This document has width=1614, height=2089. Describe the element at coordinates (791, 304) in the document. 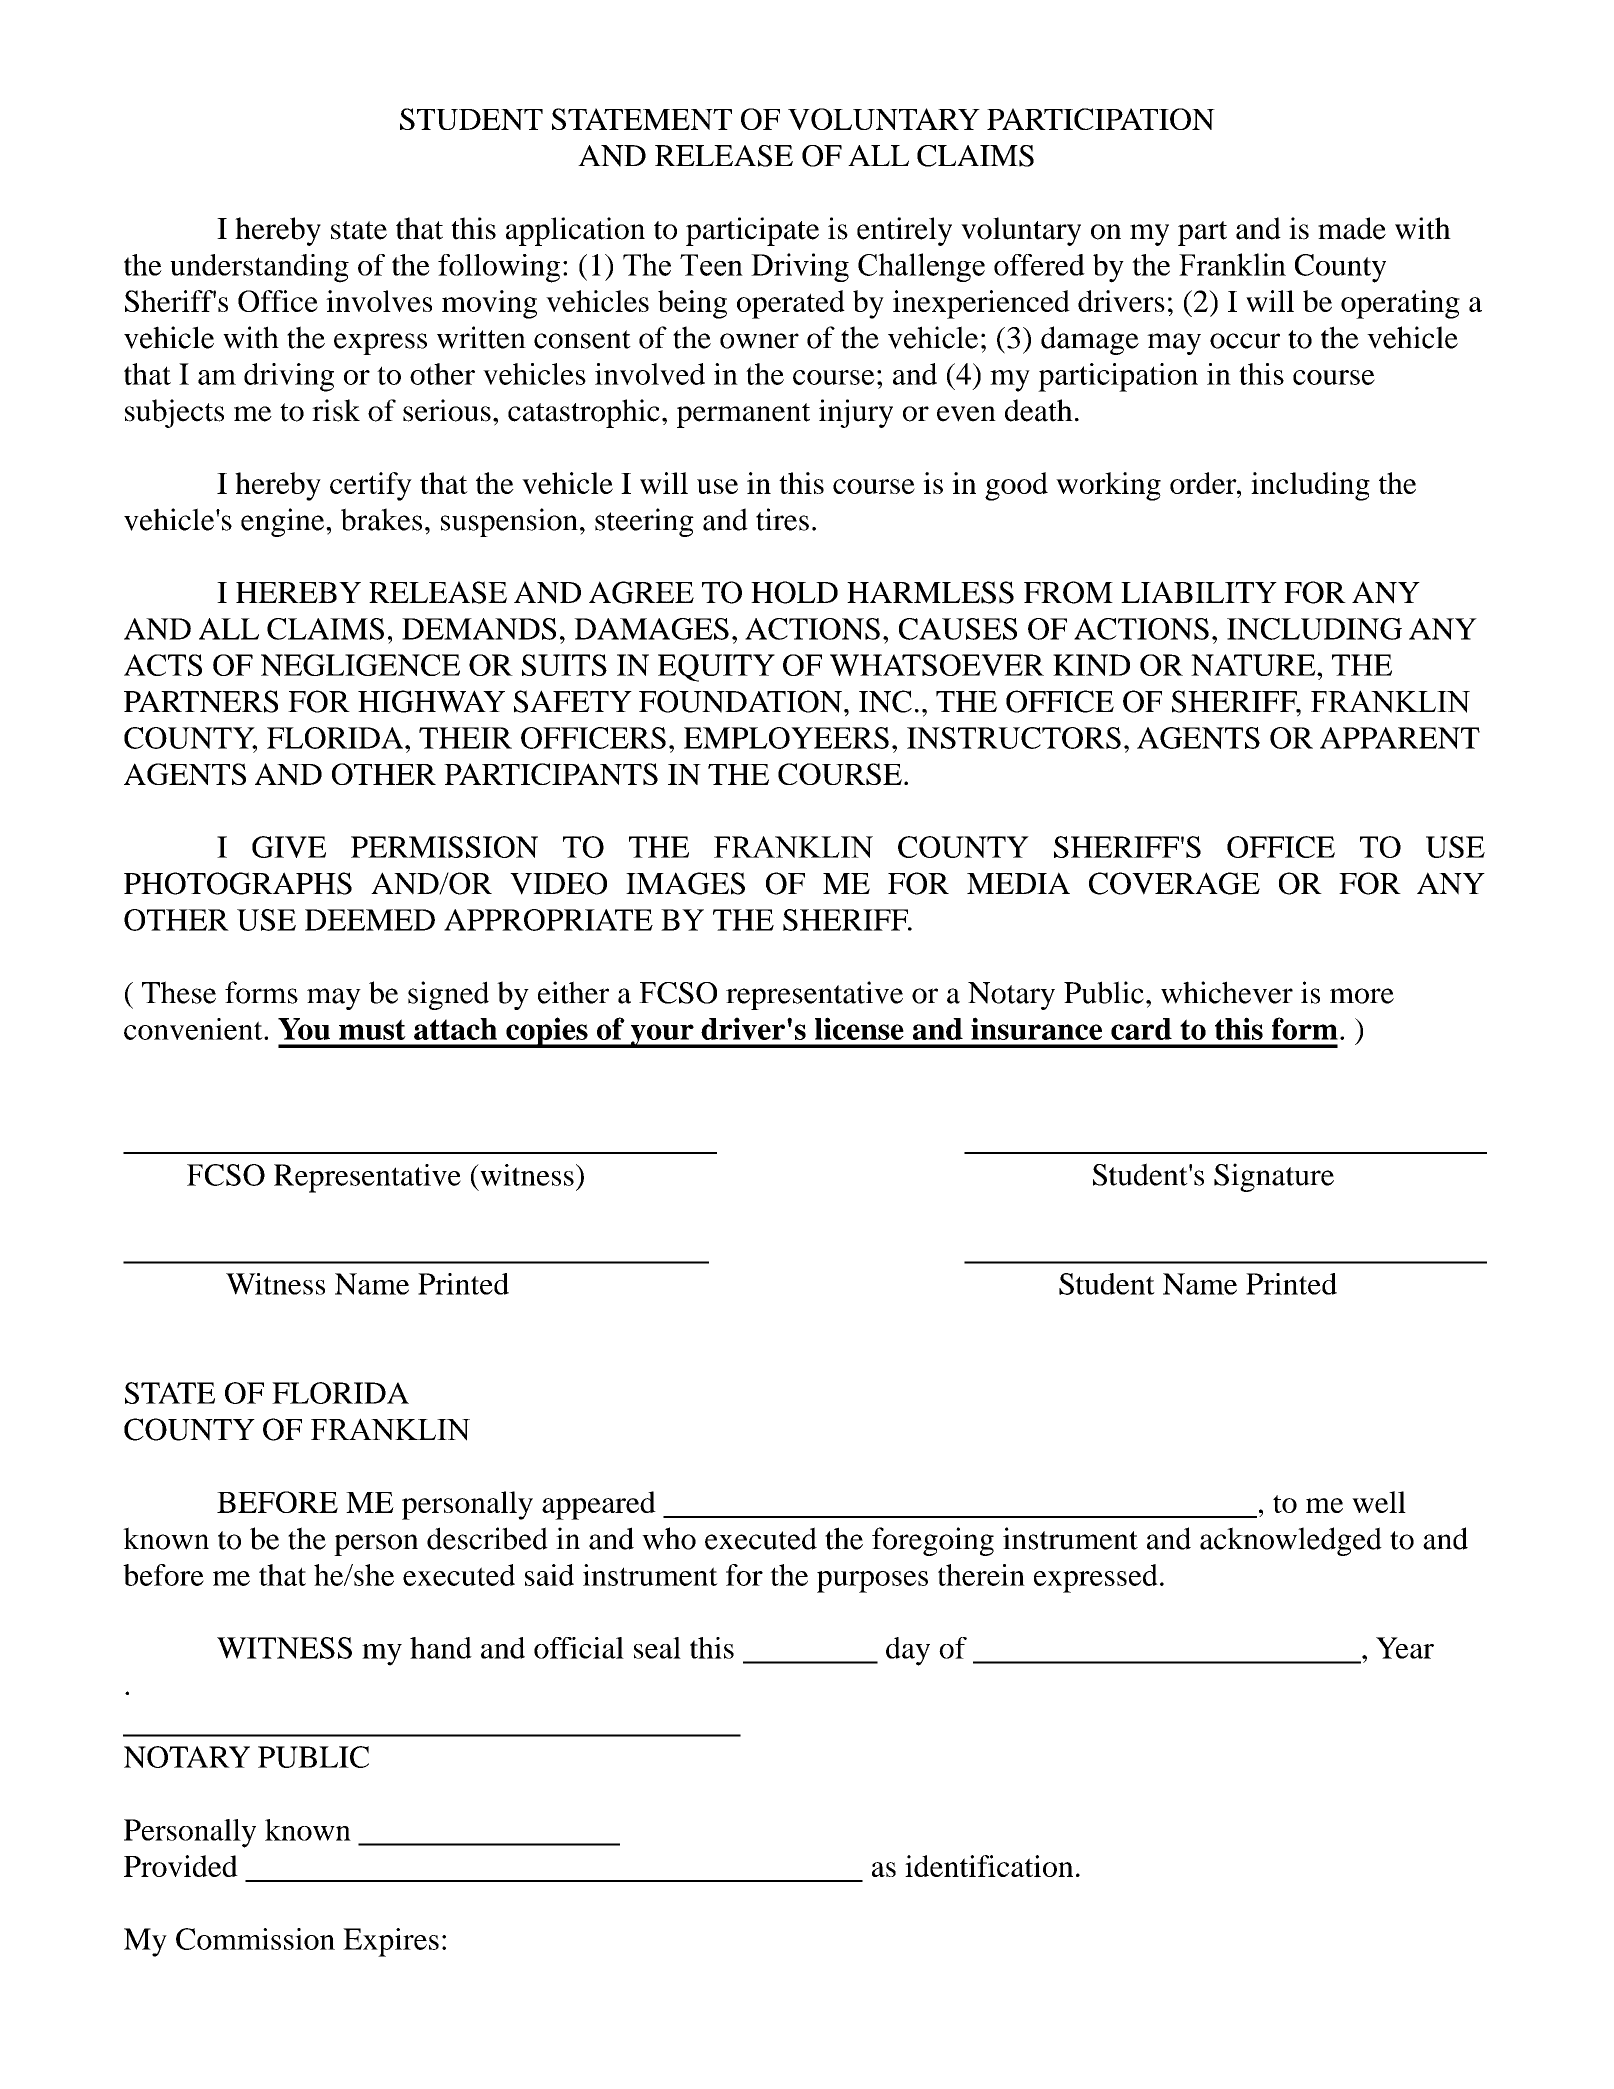

I see `operated` at that location.
